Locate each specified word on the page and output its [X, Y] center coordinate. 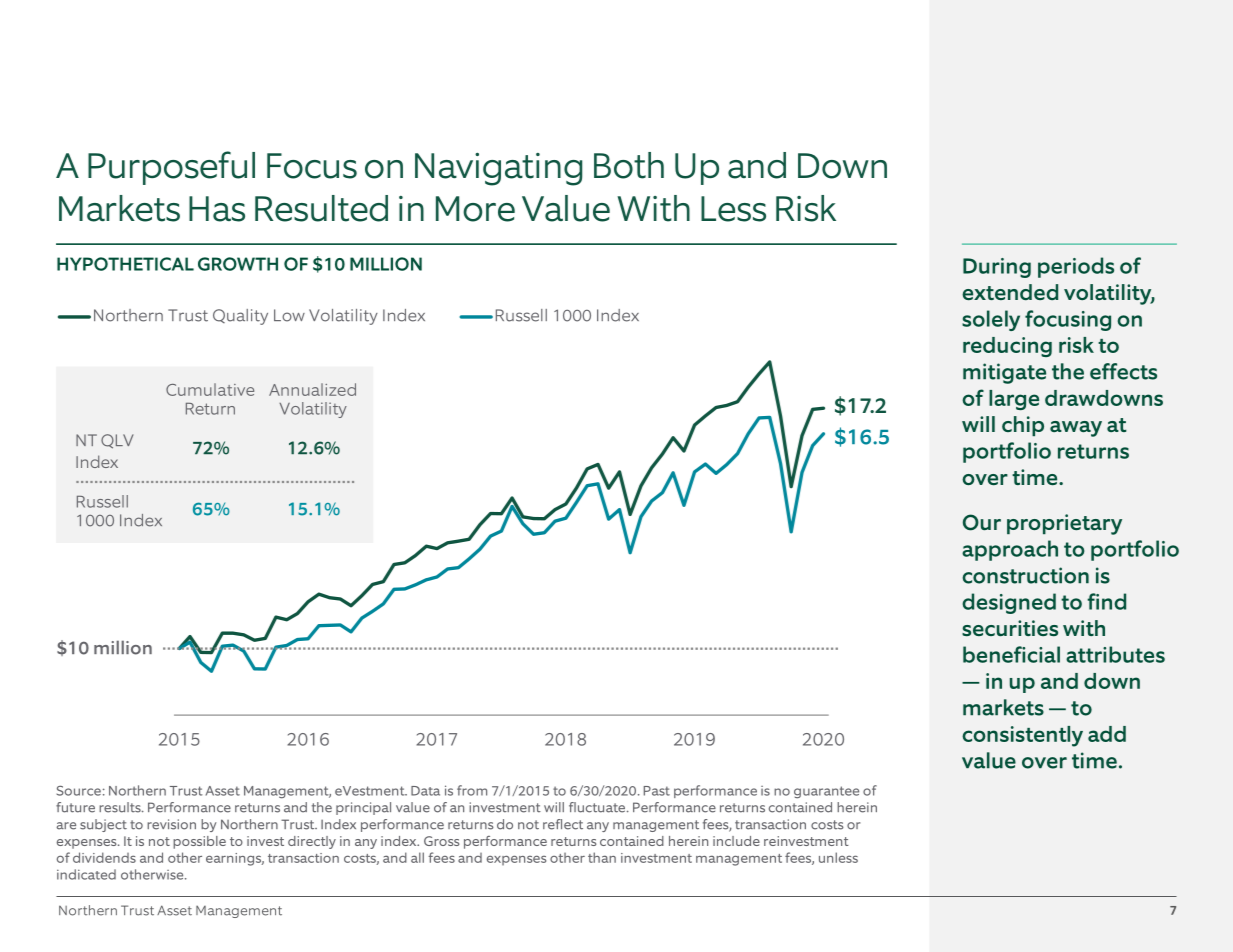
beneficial [1011, 654]
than [602, 857]
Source [78, 790]
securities [1010, 628]
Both [629, 165]
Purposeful [171, 168]
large [1014, 400]
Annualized [312, 389]
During [997, 268]
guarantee [826, 792]
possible [199, 842]
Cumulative [210, 389]
